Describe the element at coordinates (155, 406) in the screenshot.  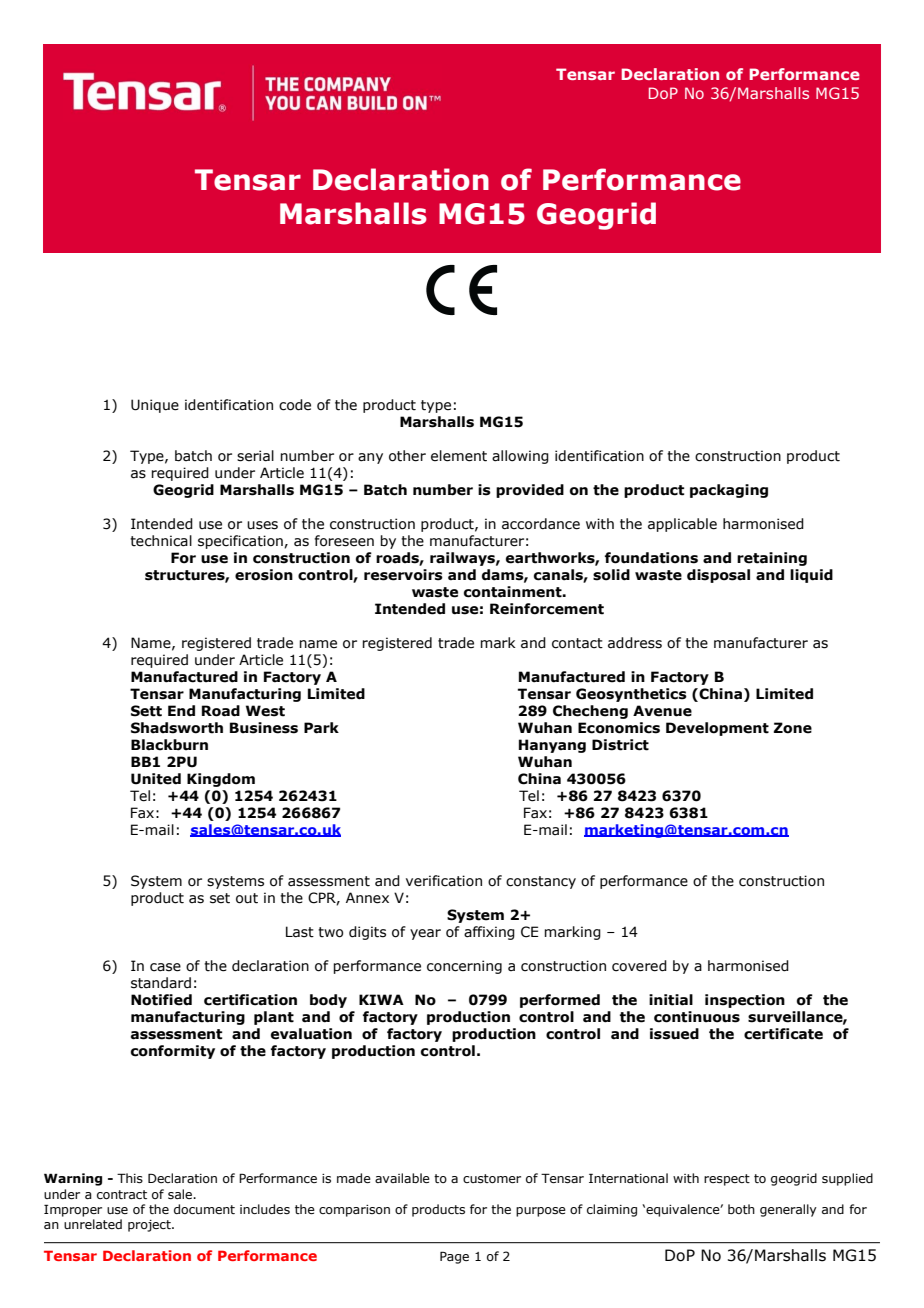
I see `Unique` at that location.
